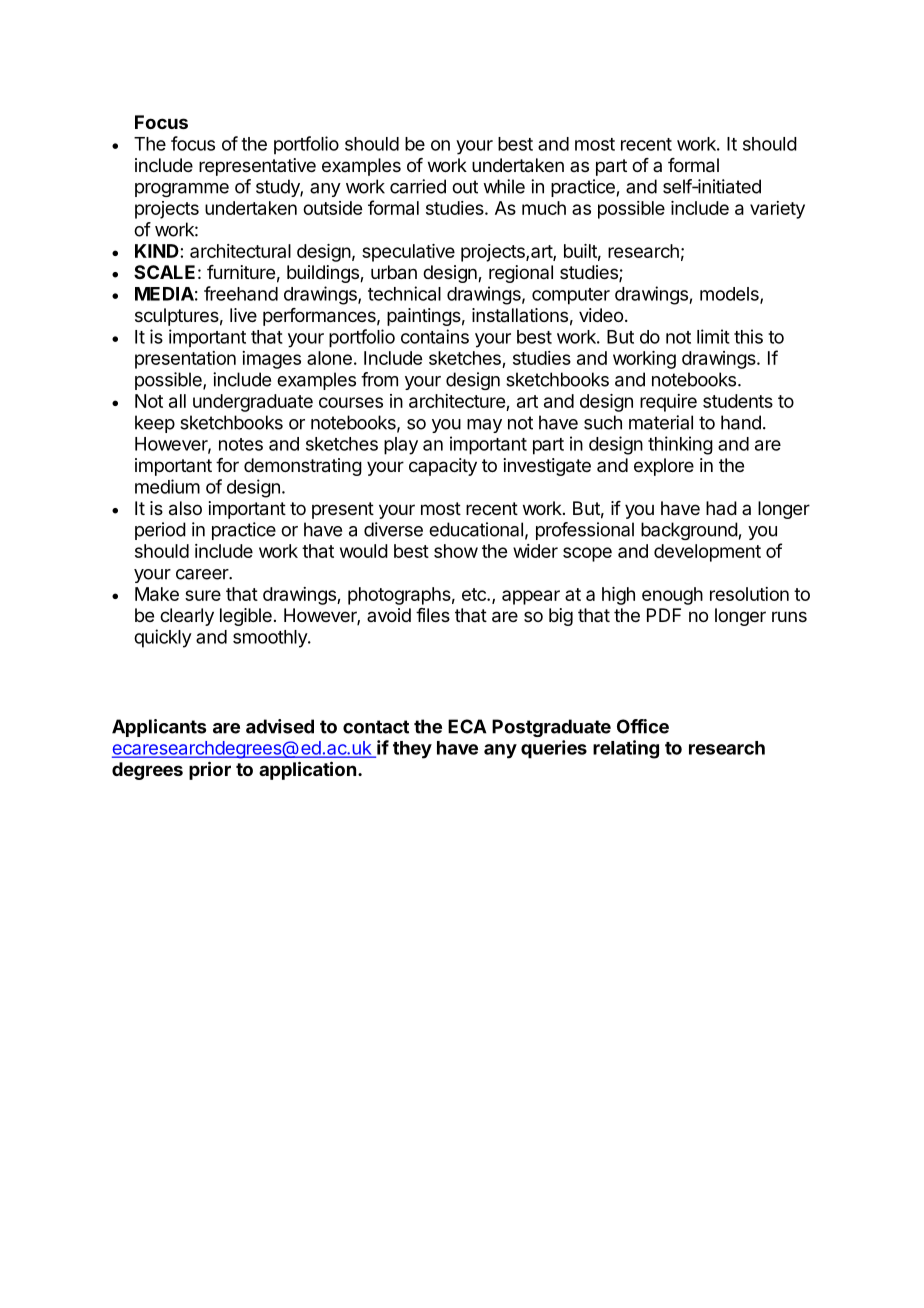  Describe the element at coordinates (730, 295) in the screenshot. I see `models` at that location.
